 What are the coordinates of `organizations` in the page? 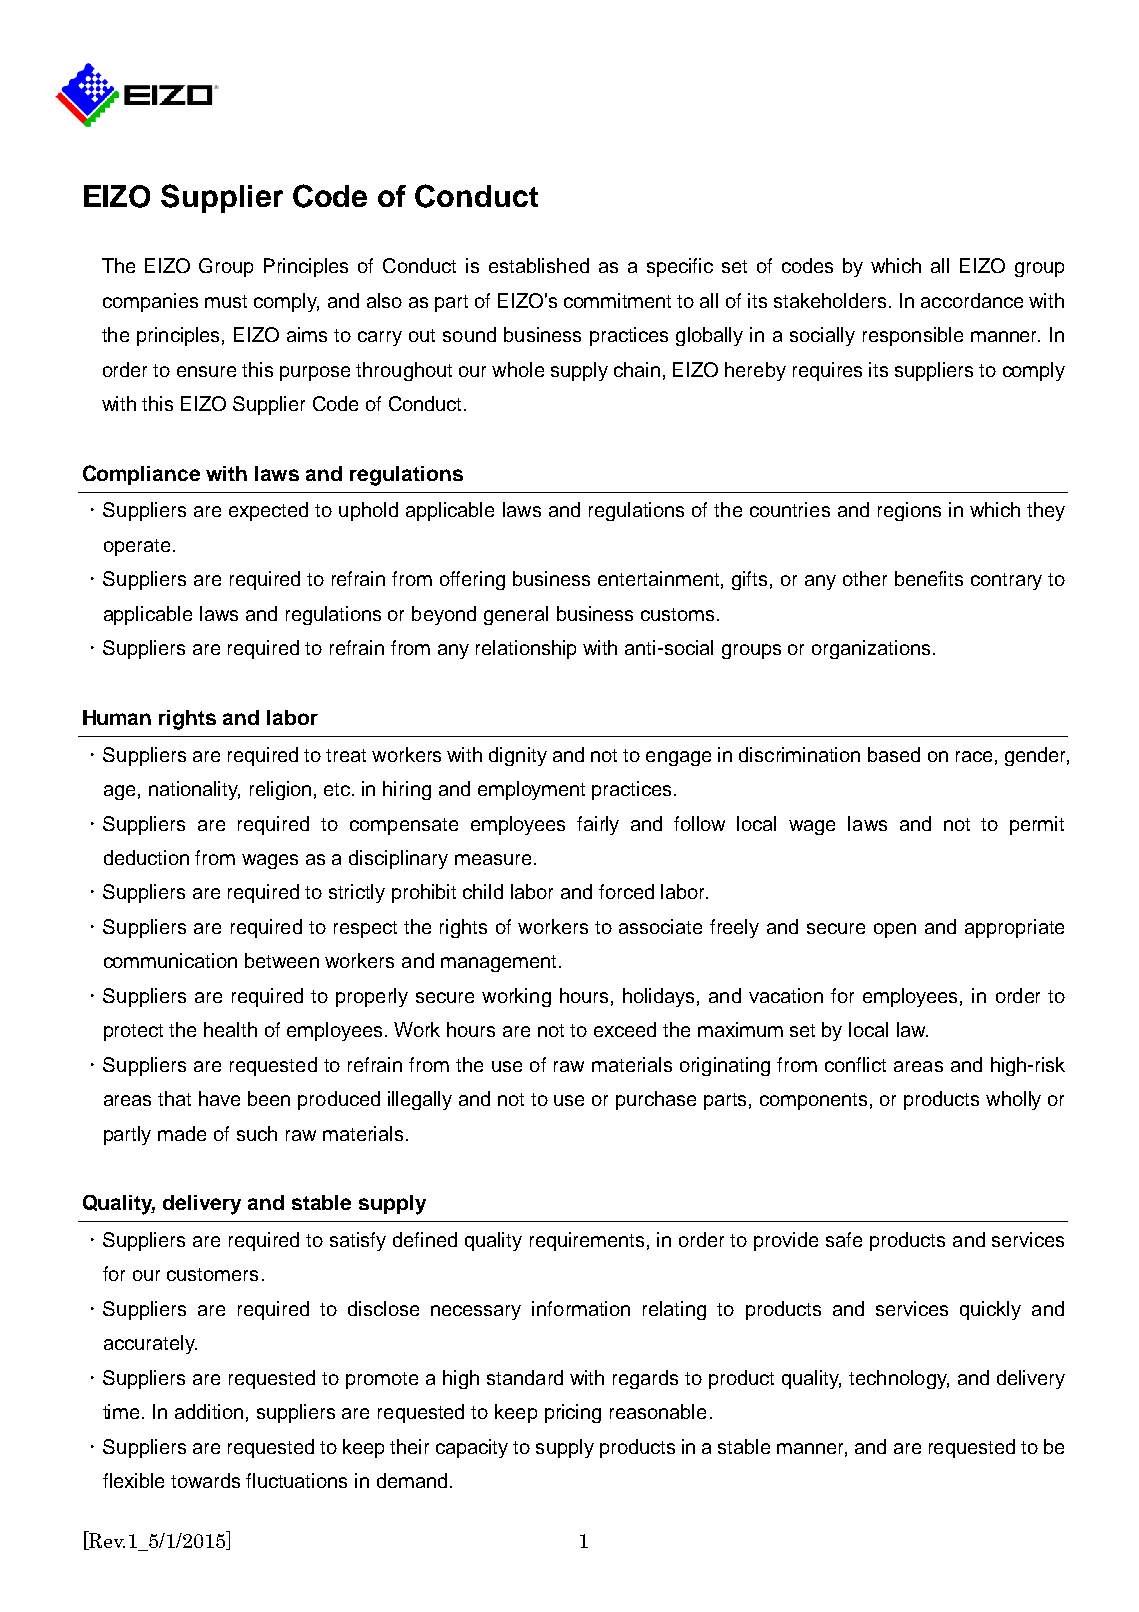 It's located at (871, 649).
